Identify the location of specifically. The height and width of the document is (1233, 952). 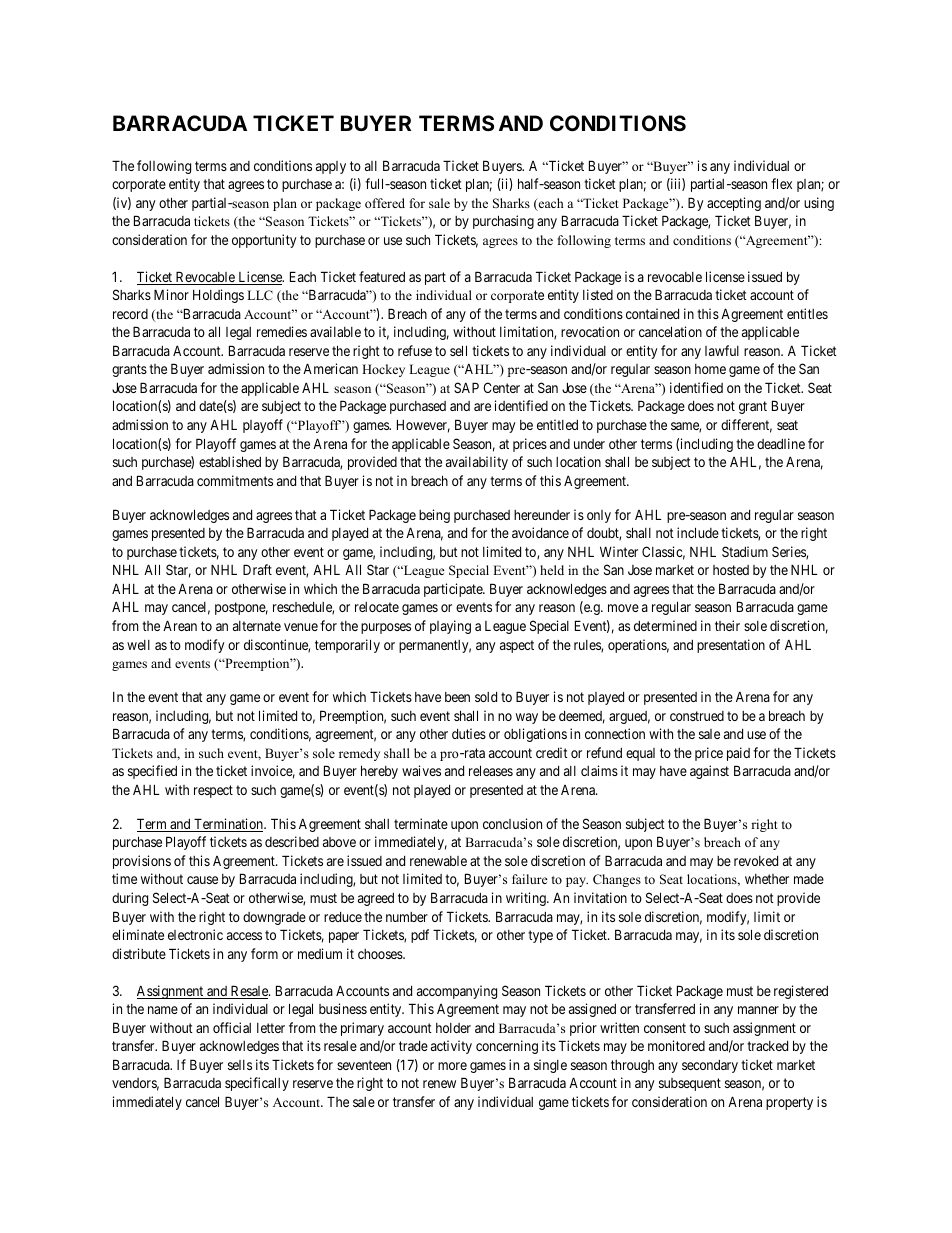
(257, 1084).
